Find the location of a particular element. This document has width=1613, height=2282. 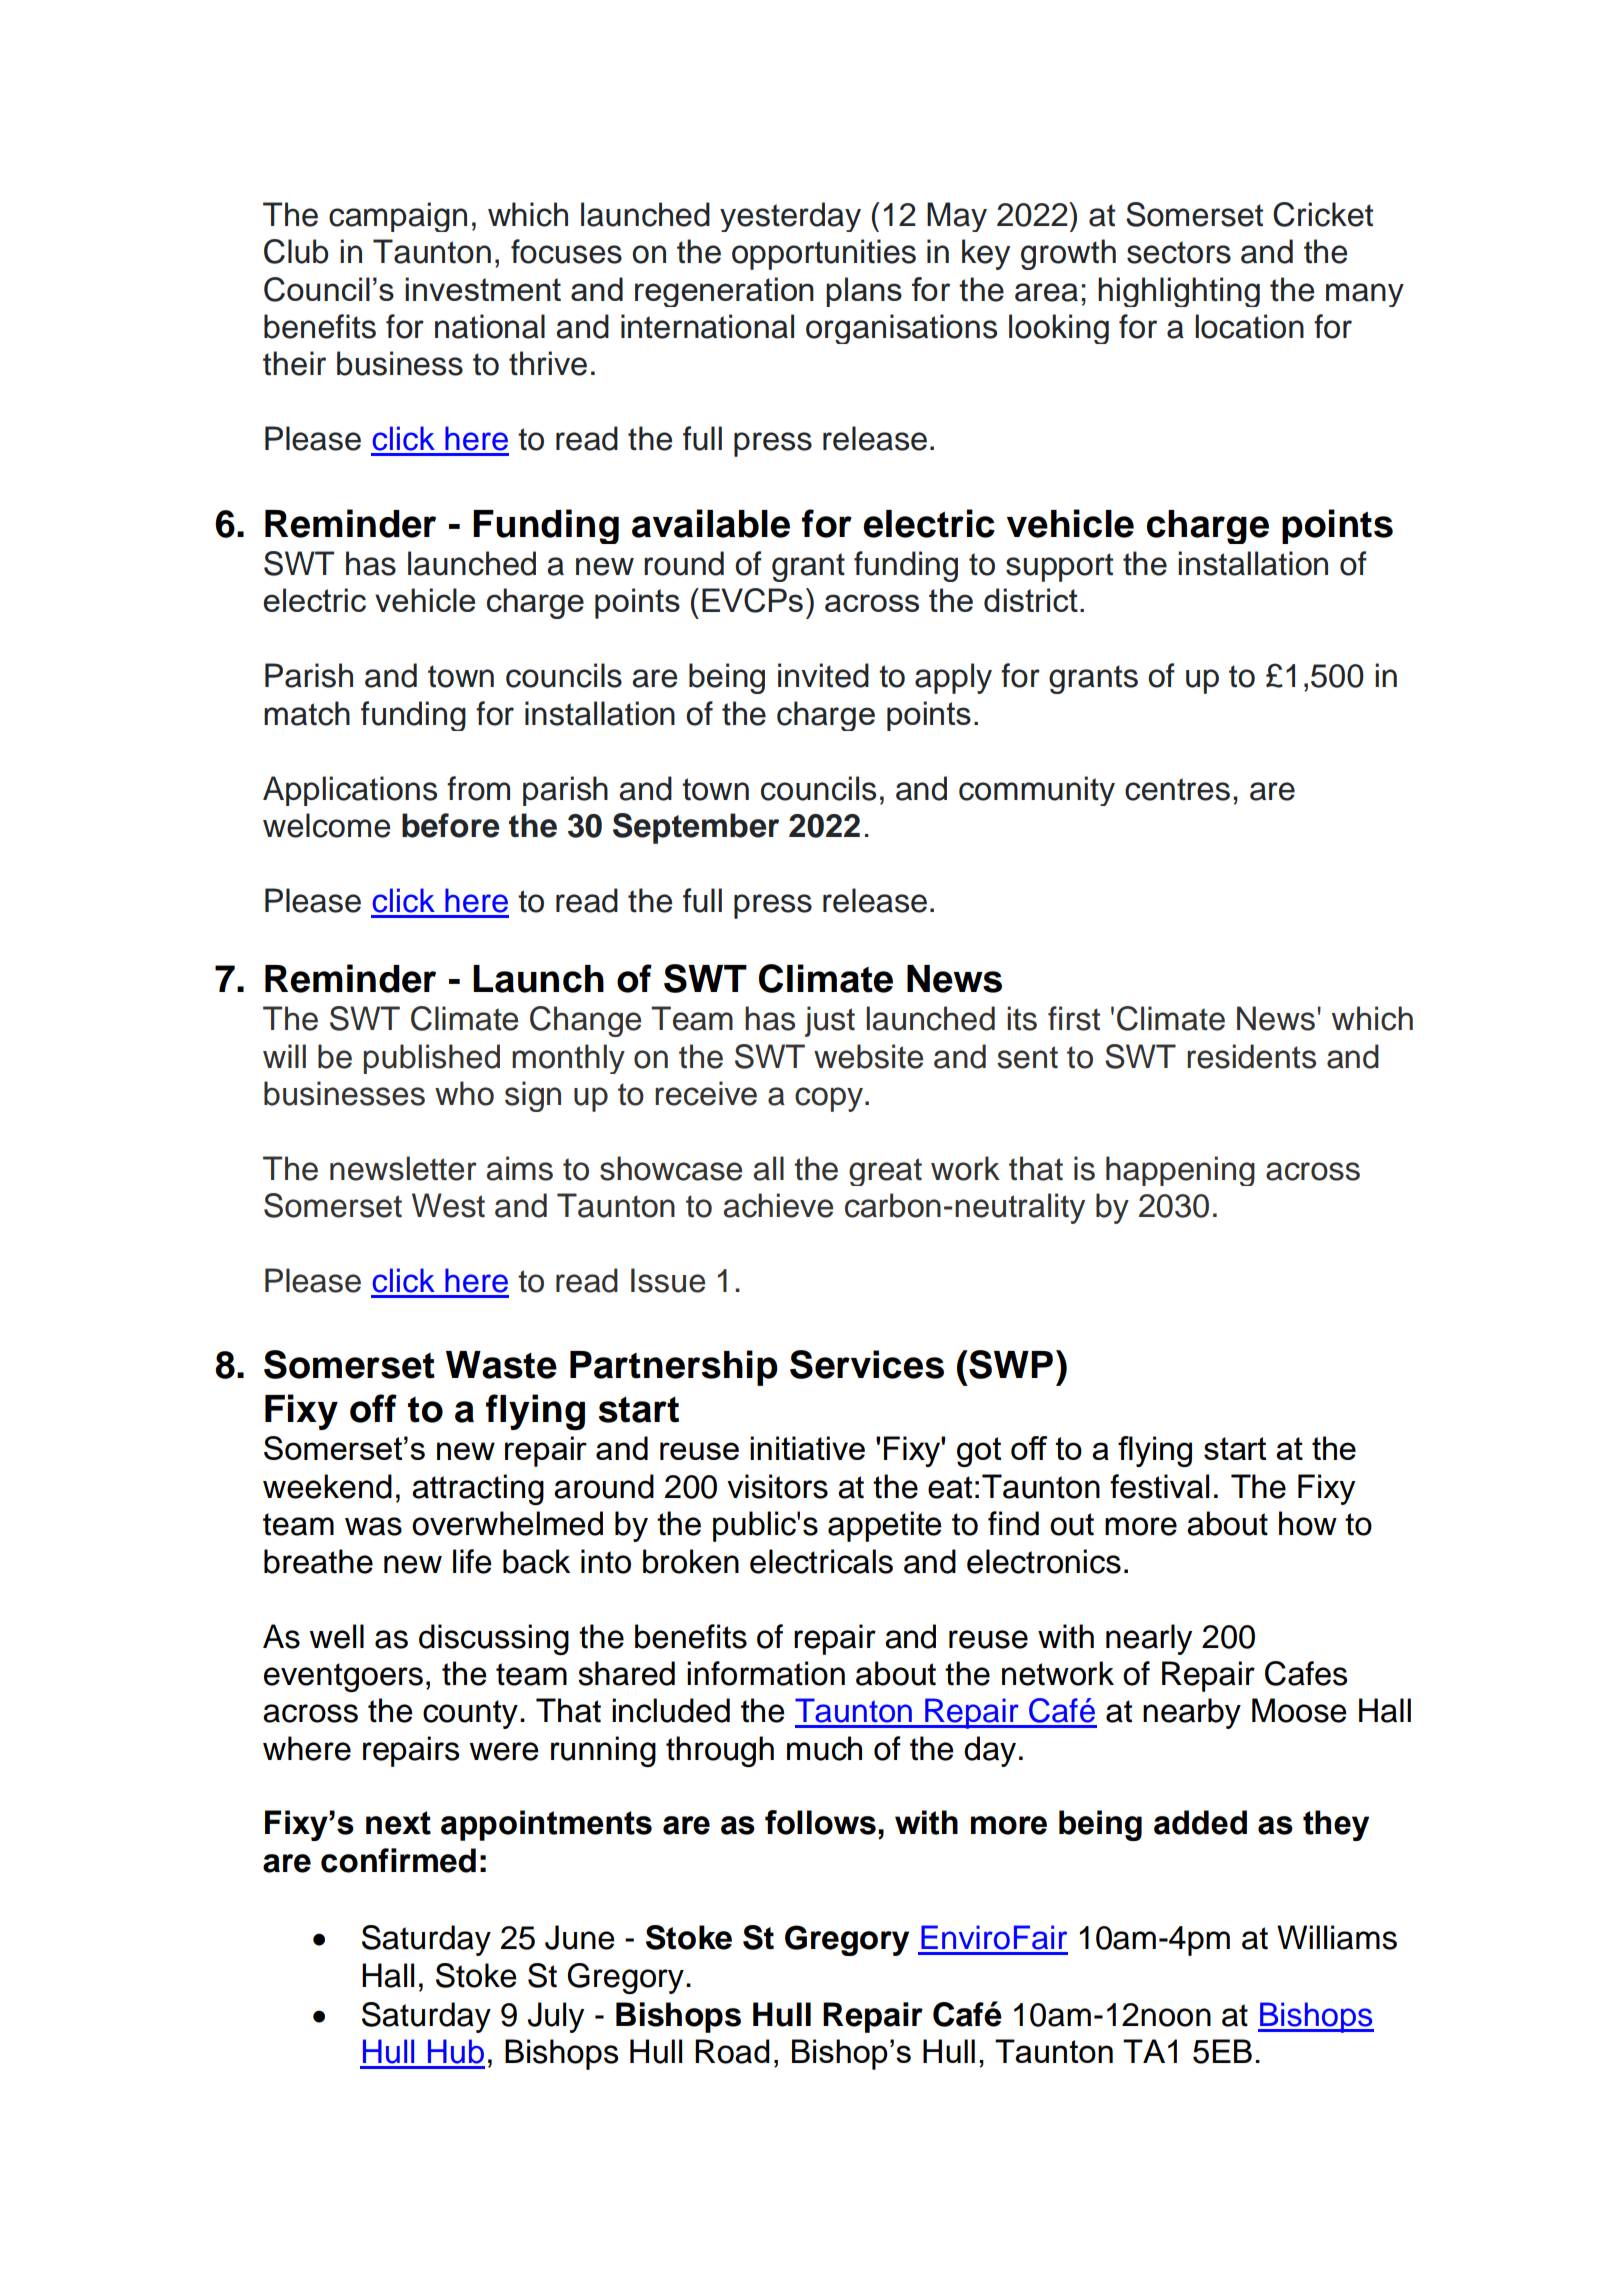

copy is located at coordinates (830, 1099).
